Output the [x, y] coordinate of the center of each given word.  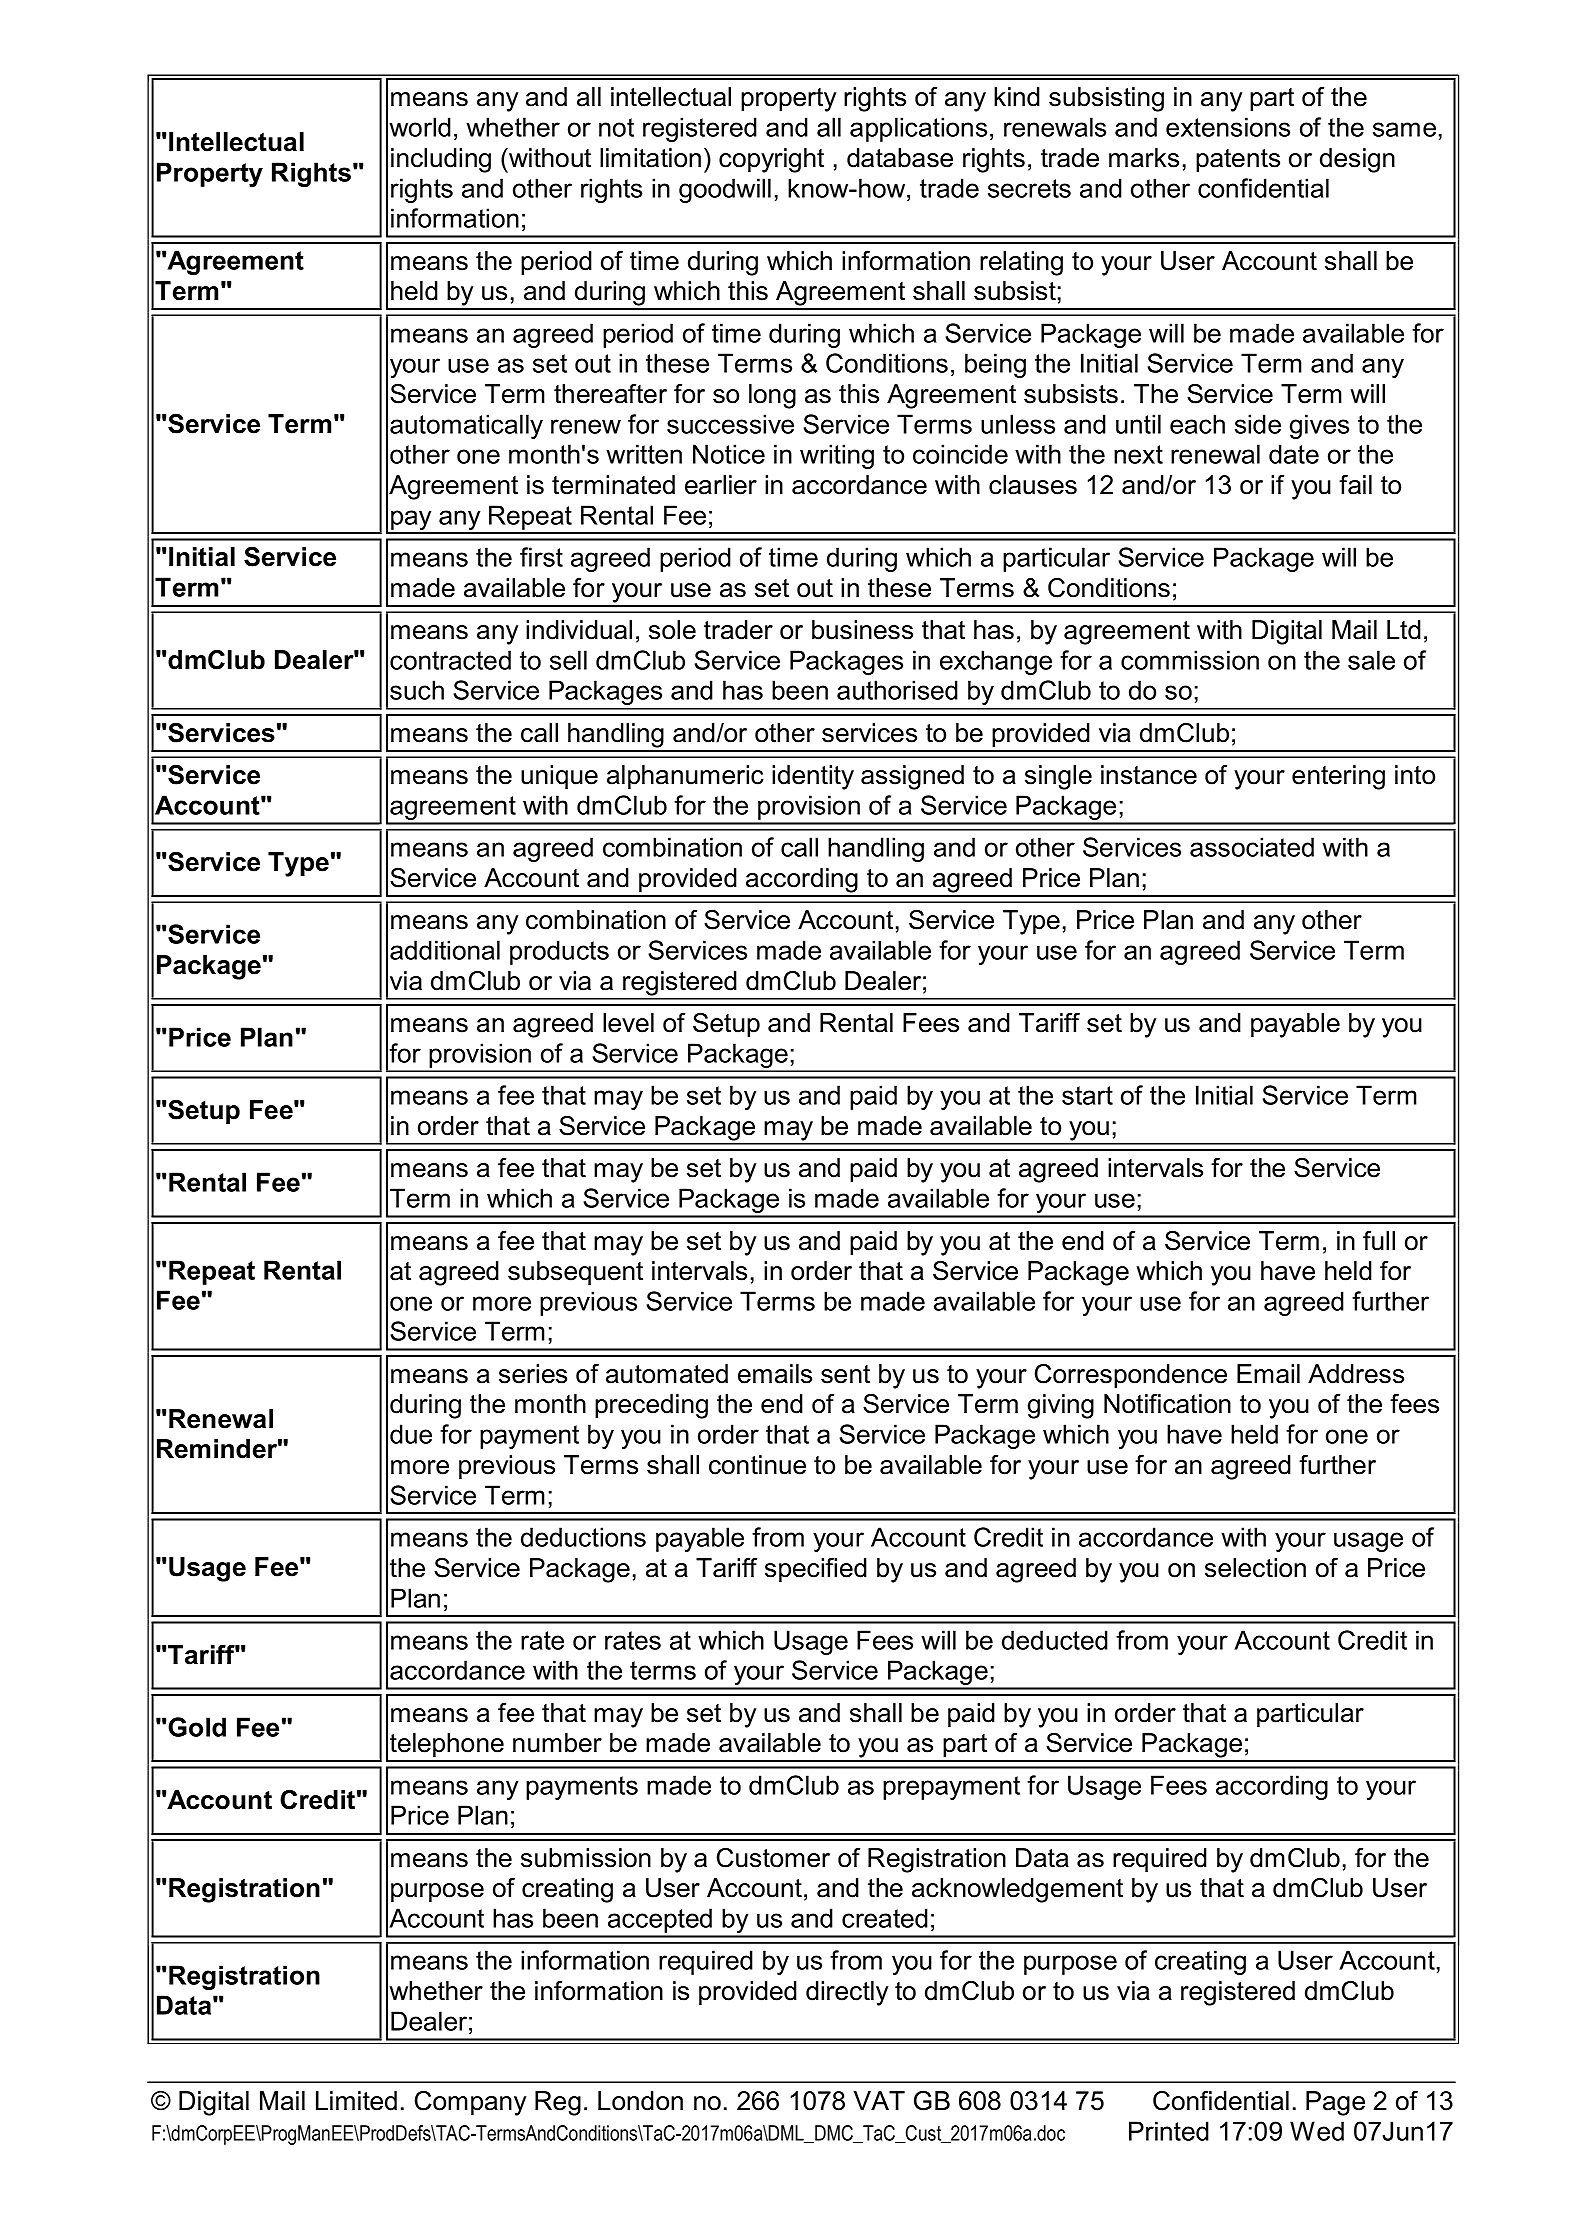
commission [1190, 660]
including [441, 160]
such [417, 690]
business [862, 630]
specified [816, 1570]
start [1087, 1095]
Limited [356, 2101]
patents [1238, 161]
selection [1255, 1568]
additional [445, 950]
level [628, 1023]
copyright [771, 160]
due [411, 1434]
